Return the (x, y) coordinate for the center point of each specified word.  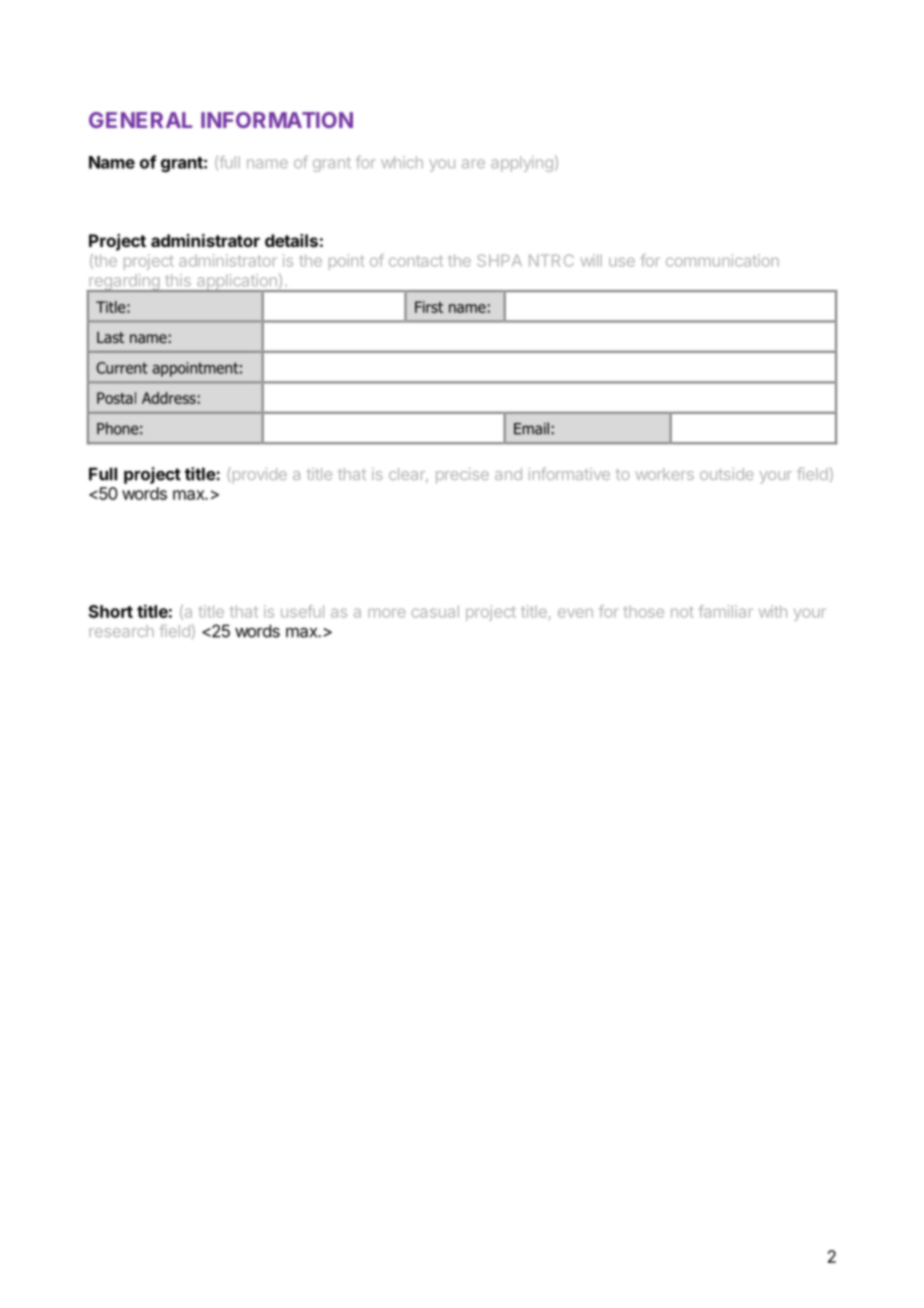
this (178, 280)
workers (664, 474)
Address (169, 398)
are (473, 164)
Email (531, 428)
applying (522, 164)
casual (435, 611)
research (121, 631)
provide (258, 475)
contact (416, 261)
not (682, 612)
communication (722, 260)
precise (462, 476)
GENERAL (140, 120)
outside (727, 474)
